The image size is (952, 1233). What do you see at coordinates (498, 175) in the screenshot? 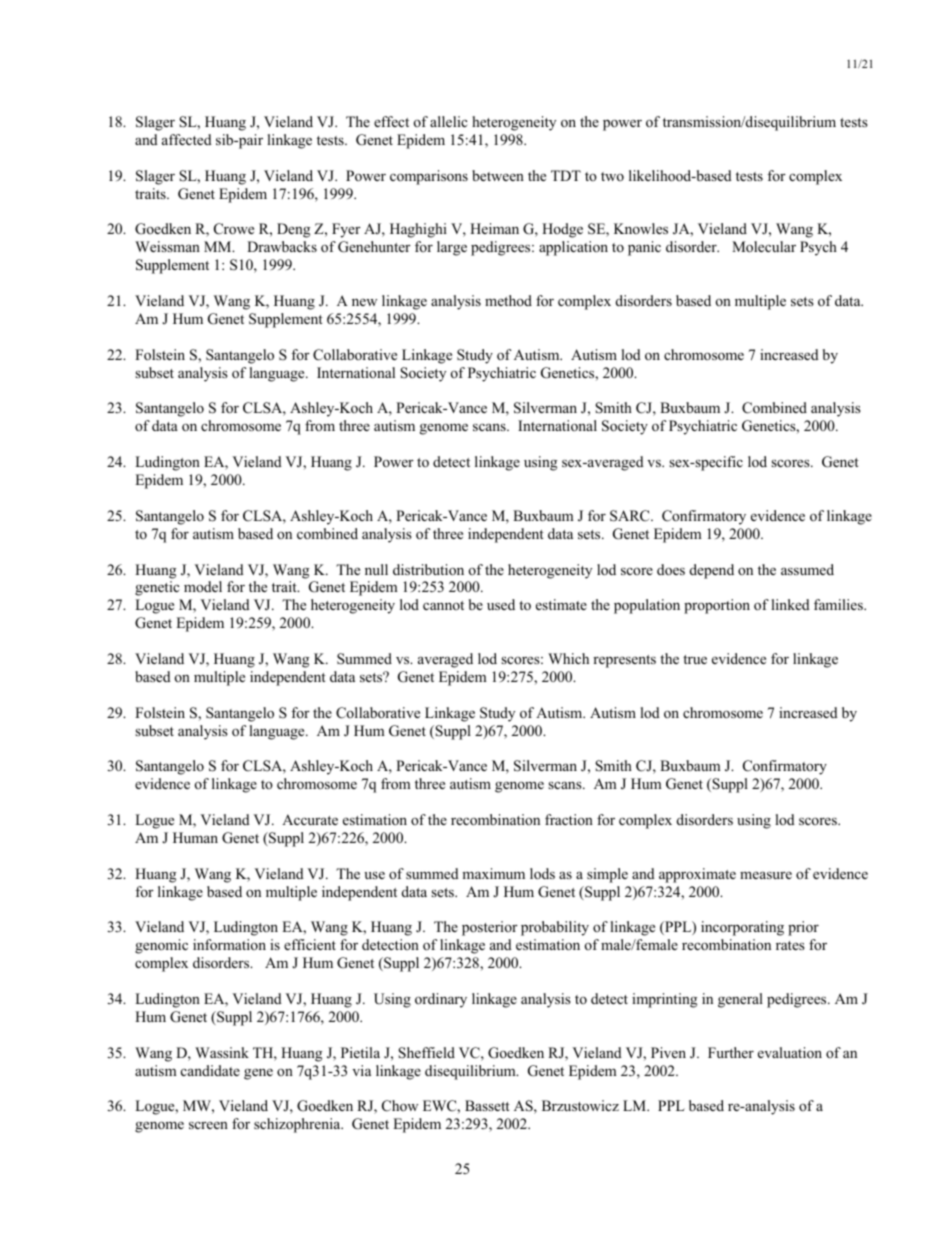
I see `between` at bounding box center [498, 175].
